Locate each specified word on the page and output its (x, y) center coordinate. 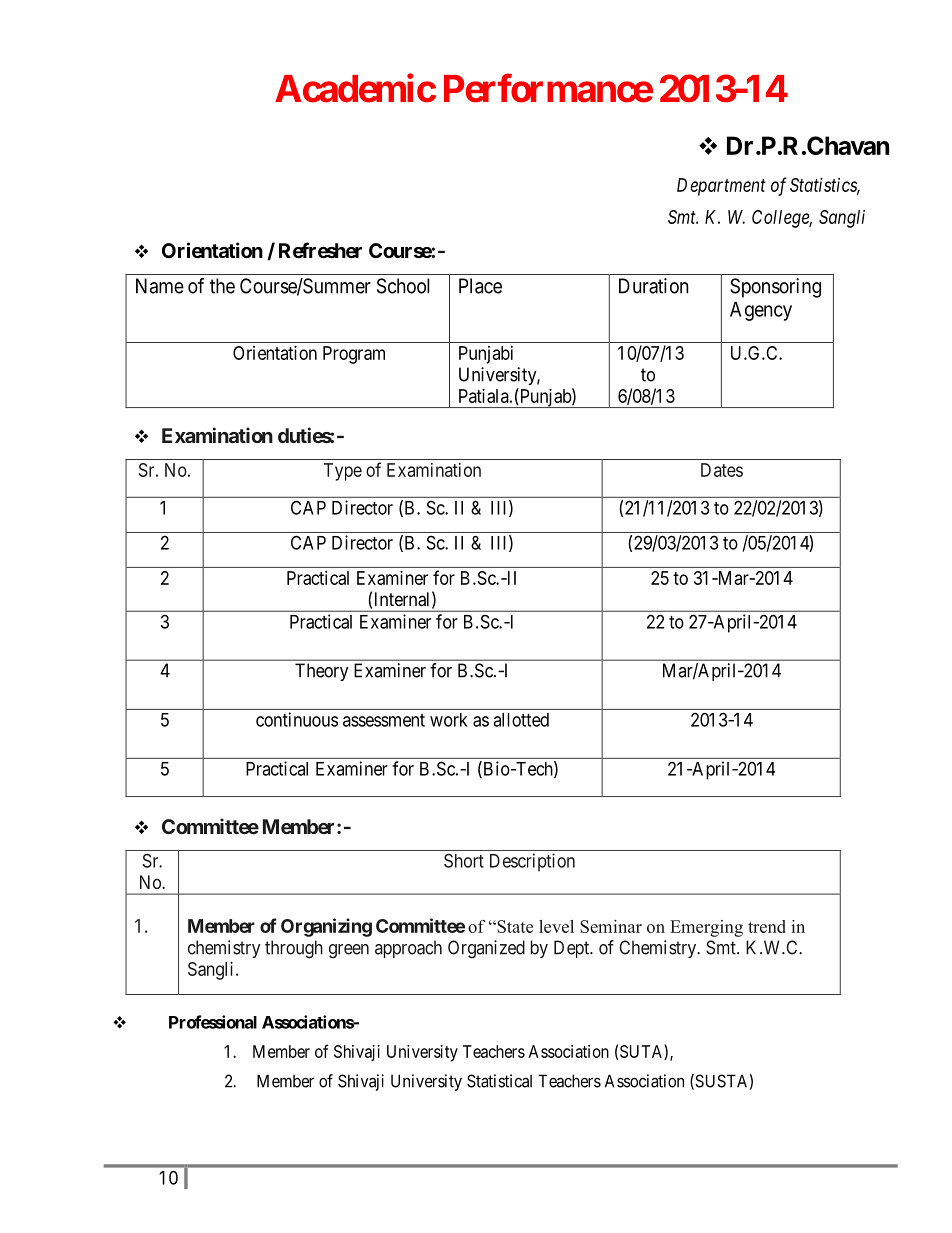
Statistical (499, 1081)
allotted (521, 720)
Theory (322, 672)
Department (721, 187)
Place (480, 286)
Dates (722, 470)
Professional (213, 1022)
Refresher (320, 250)
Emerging (706, 928)
